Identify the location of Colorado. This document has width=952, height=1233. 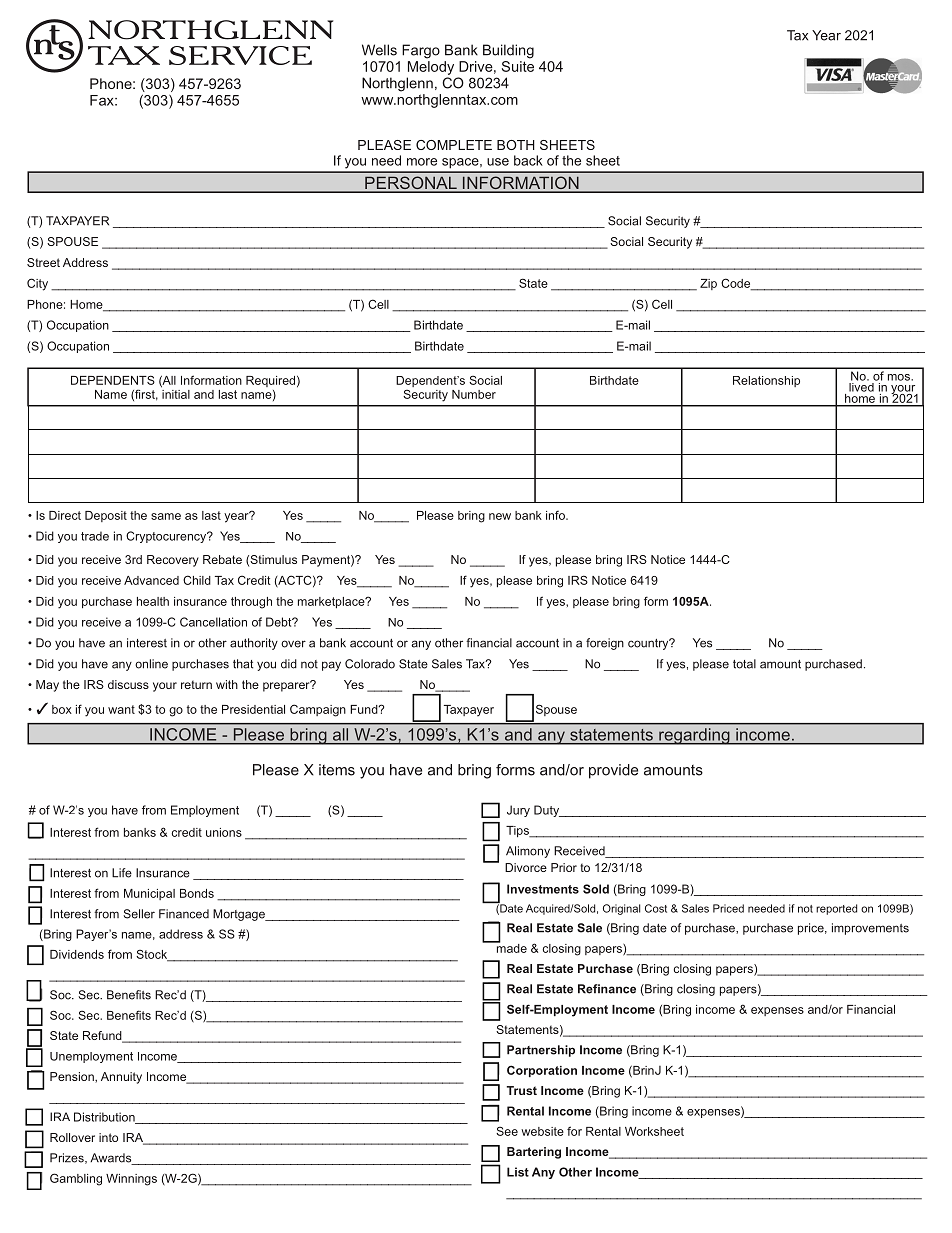
(370, 664).
